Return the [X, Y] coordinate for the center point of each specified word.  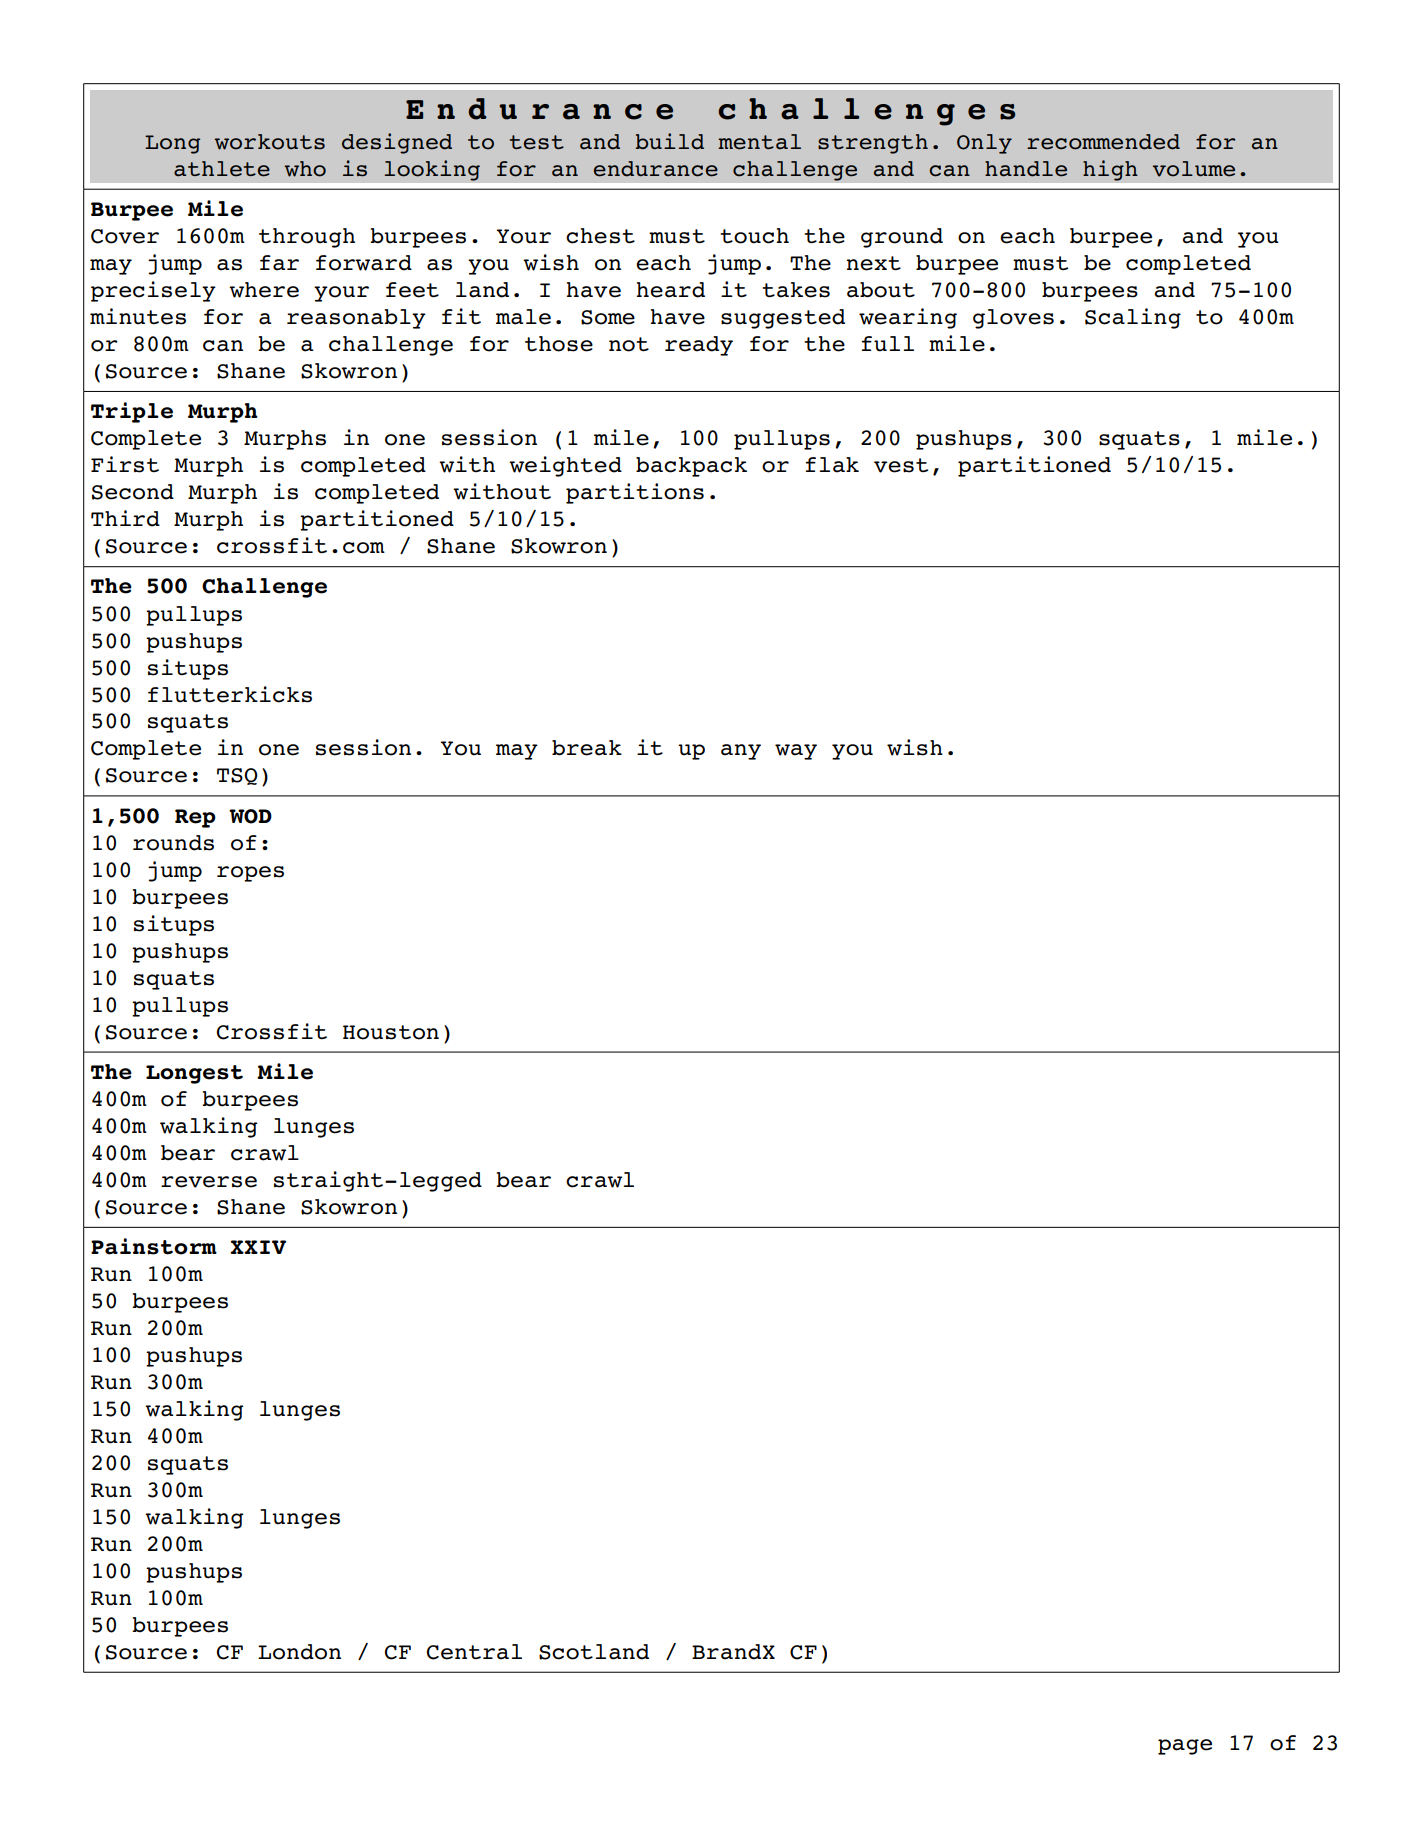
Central [474, 1652]
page [1185, 1747]
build [670, 141]
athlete [222, 169]
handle [1026, 169]
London [299, 1652]
